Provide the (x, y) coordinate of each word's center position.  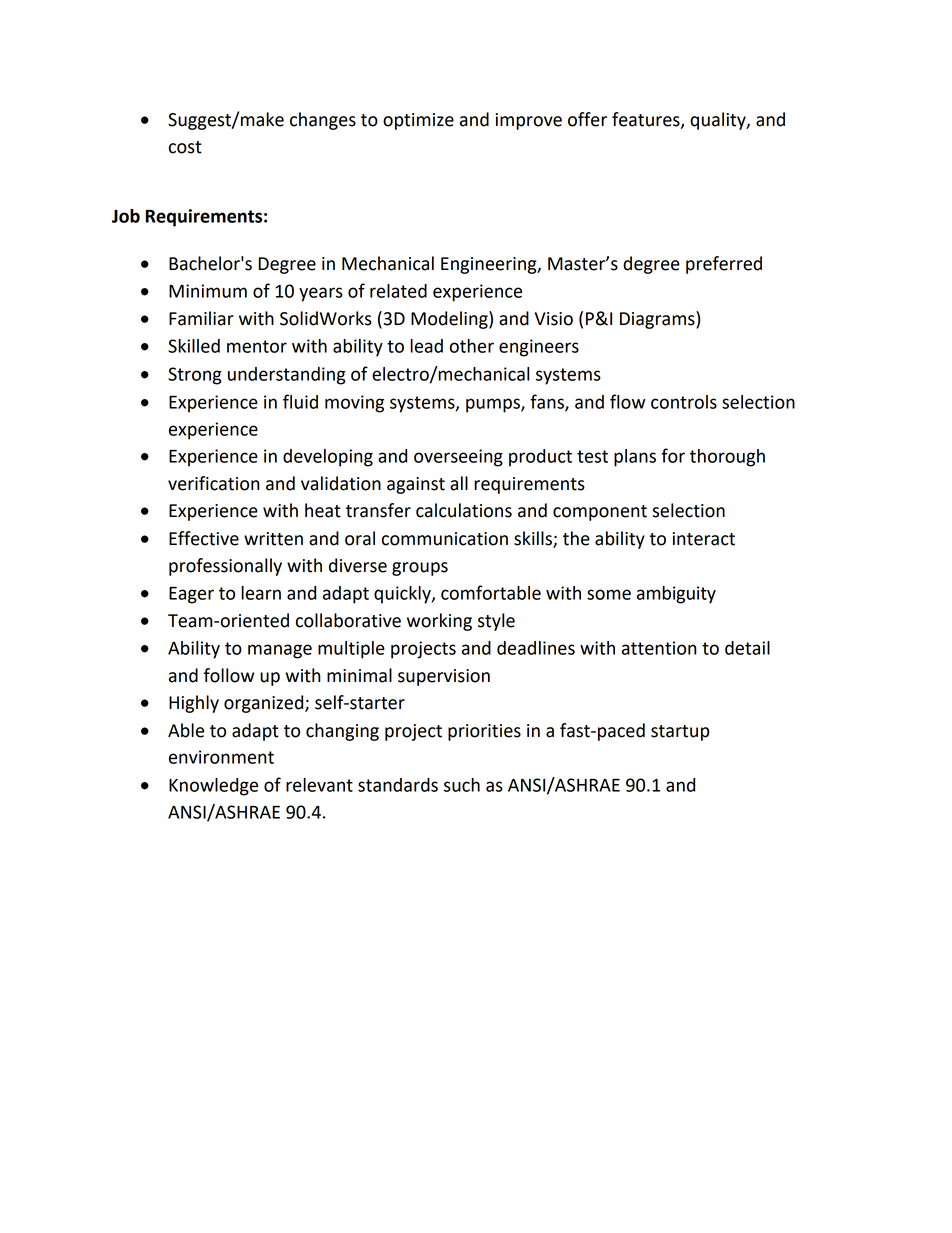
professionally (225, 567)
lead (426, 346)
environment (221, 757)
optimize (418, 121)
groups (420, 569)
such (462, 785)
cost (185, 147)
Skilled (194, 346)
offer (587, 119)
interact (704, 539)
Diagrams (658, 320)
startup (680, 733)
